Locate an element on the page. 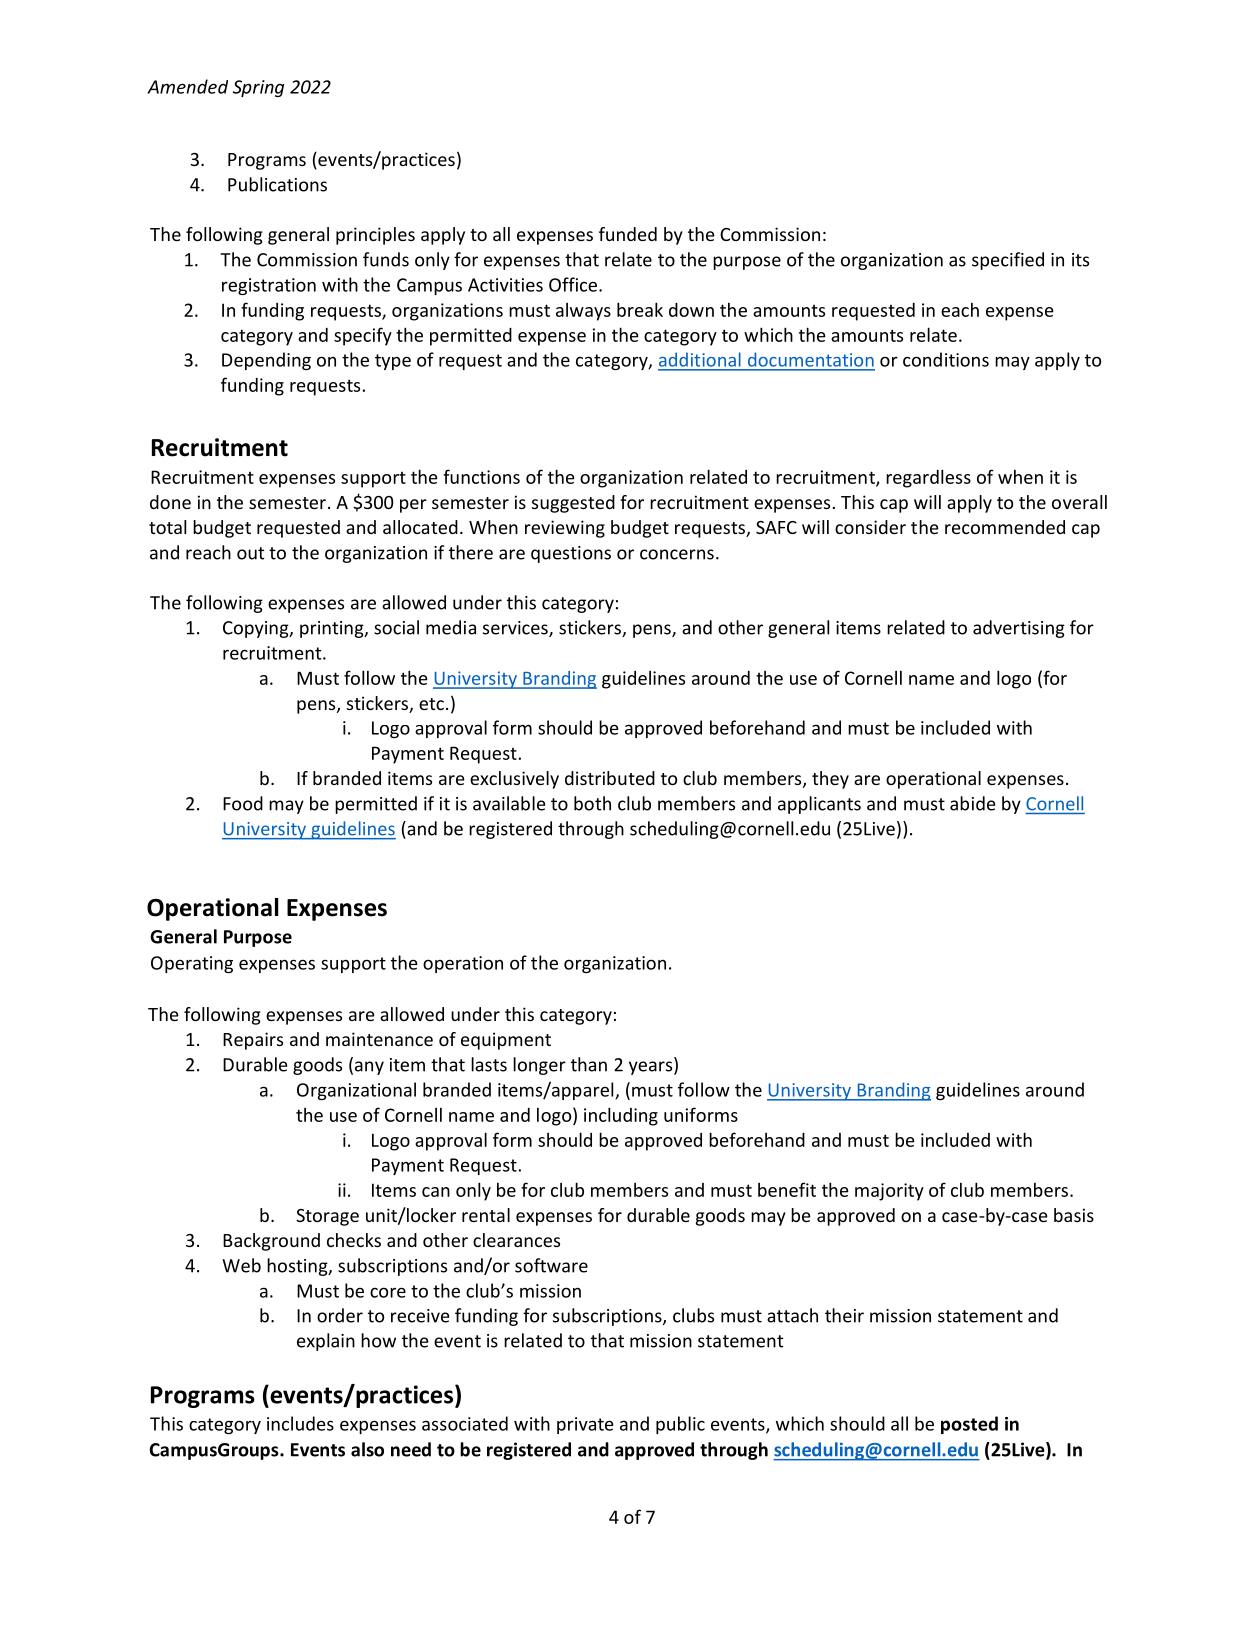  abide is located at coordinates (973, 803).
